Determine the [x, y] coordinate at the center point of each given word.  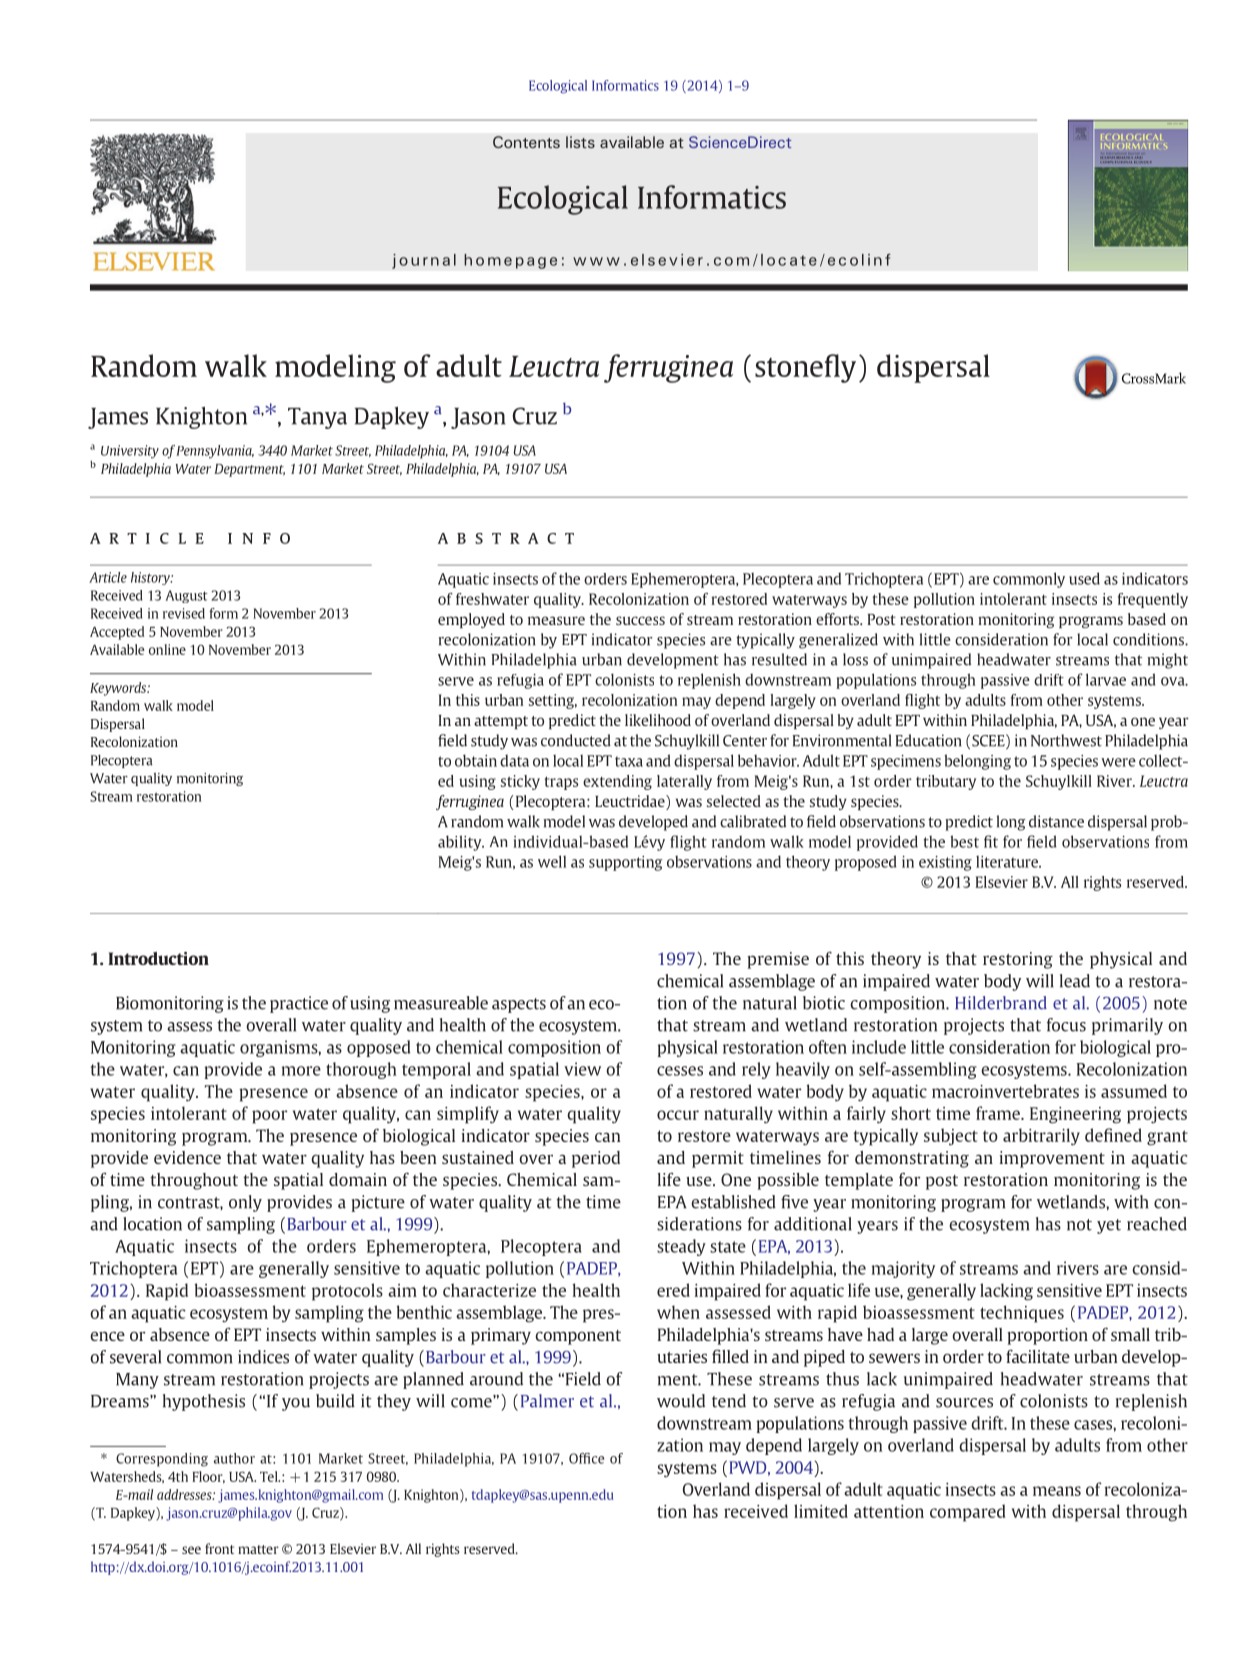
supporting [625, 863]
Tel [270, 1476]
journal [424, 261]
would [681, 1401]
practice [299, 1004]
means [1057, 1491]
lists [580, 142]
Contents [526, 142]
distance [1056, 821]
